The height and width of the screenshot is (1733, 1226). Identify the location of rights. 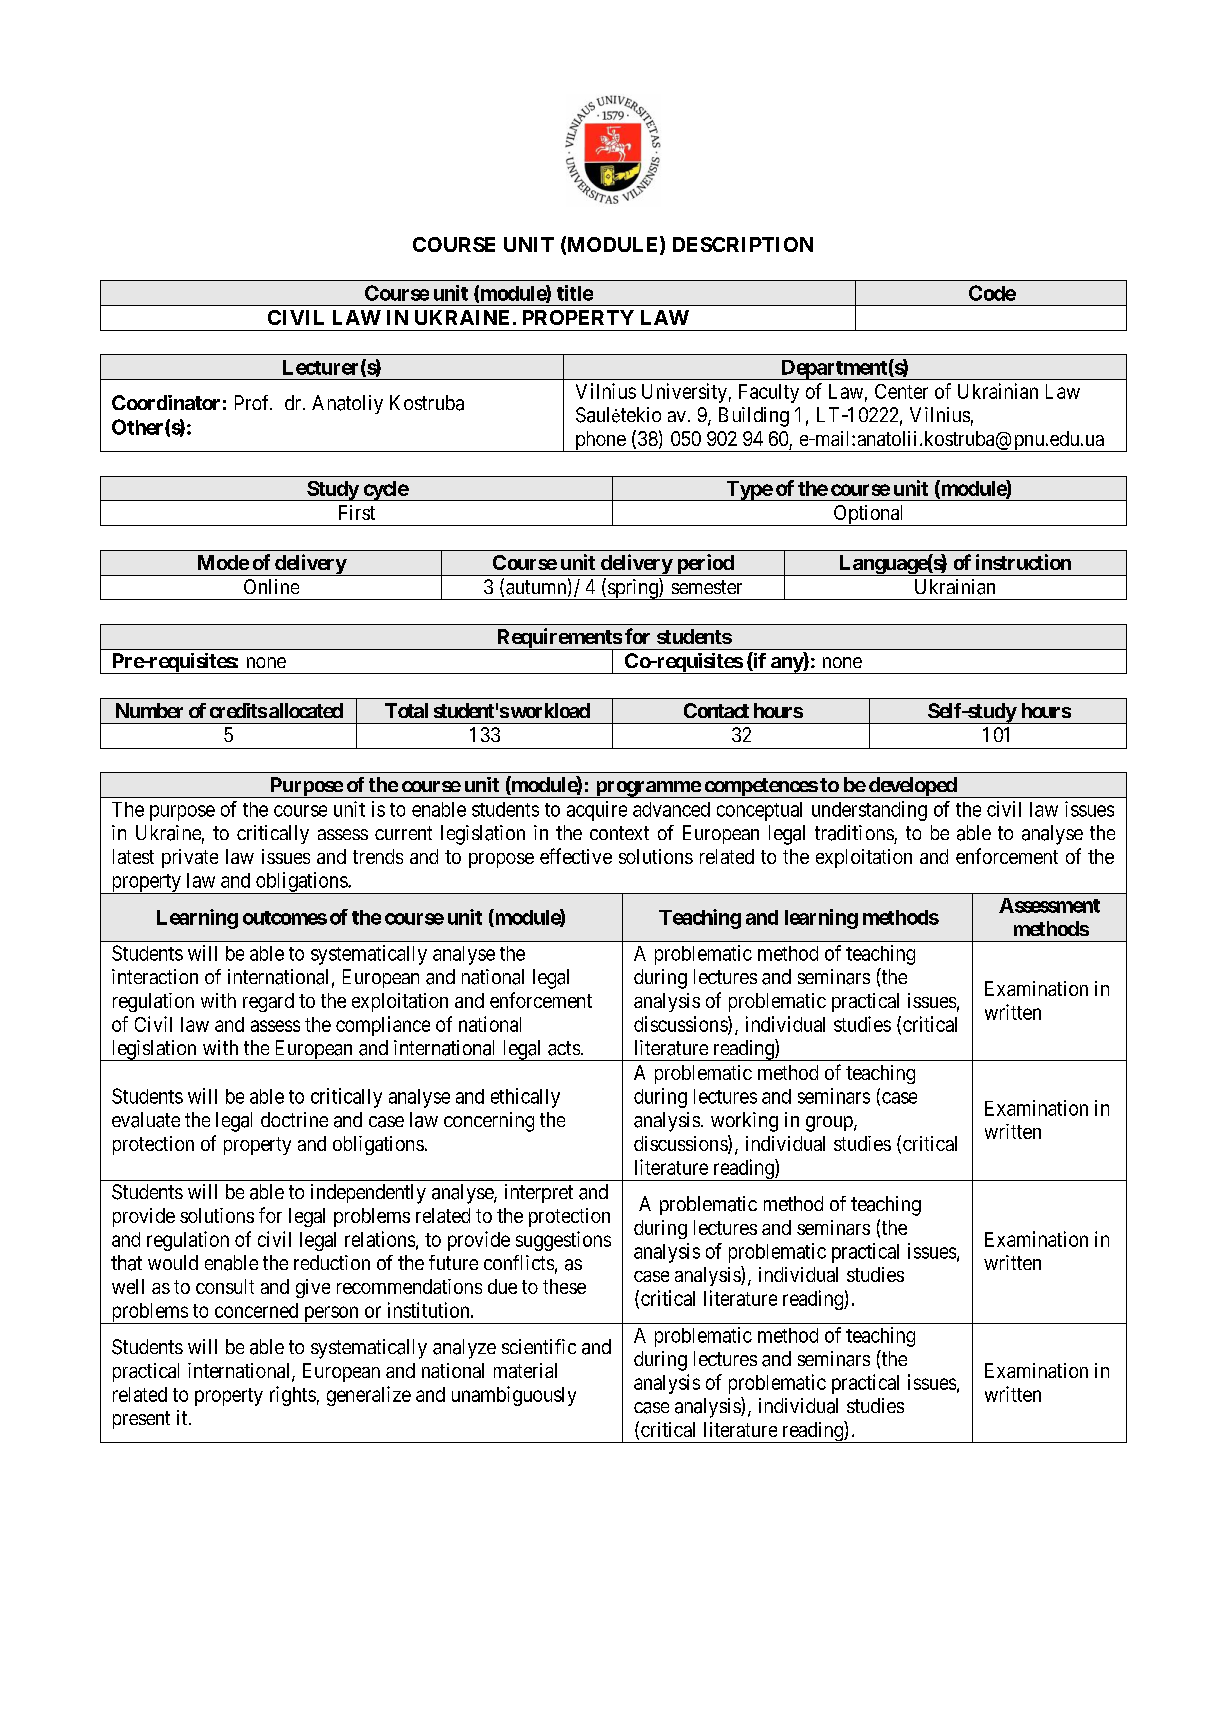
(293, 1396).
